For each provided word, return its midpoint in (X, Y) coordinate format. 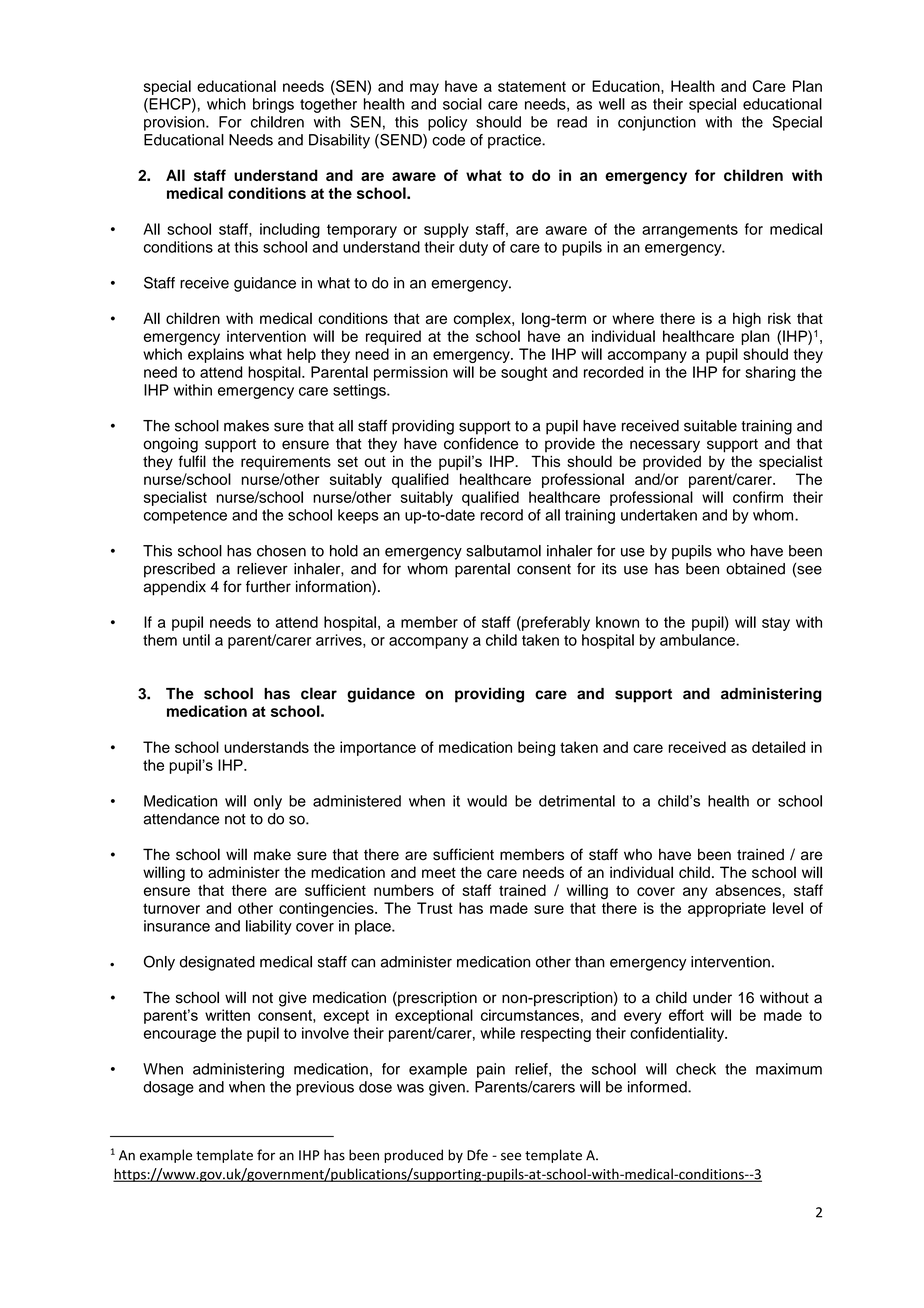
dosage (168, 1088)
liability (269, 927)
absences (748, 890)
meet (439, 872)
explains (216, 355)
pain (491, 1070)
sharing (770, 373)
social (462, 104)
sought (524, 373)
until (196, 640)
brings (273, 105)
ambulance (698, 640)
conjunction (657, 123)
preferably (555, 623)
